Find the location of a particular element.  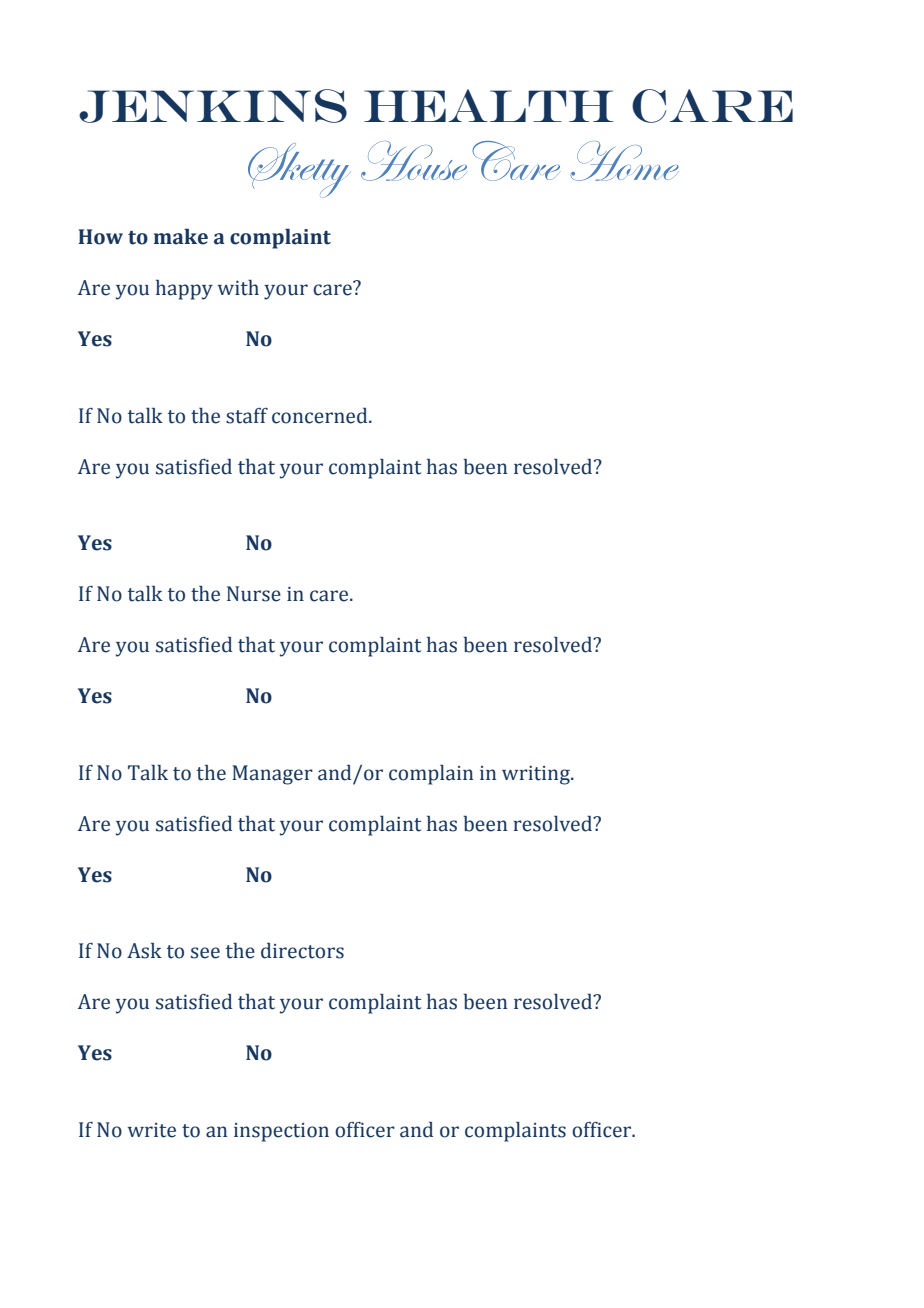

happy is located at coordinates (184, 290).
